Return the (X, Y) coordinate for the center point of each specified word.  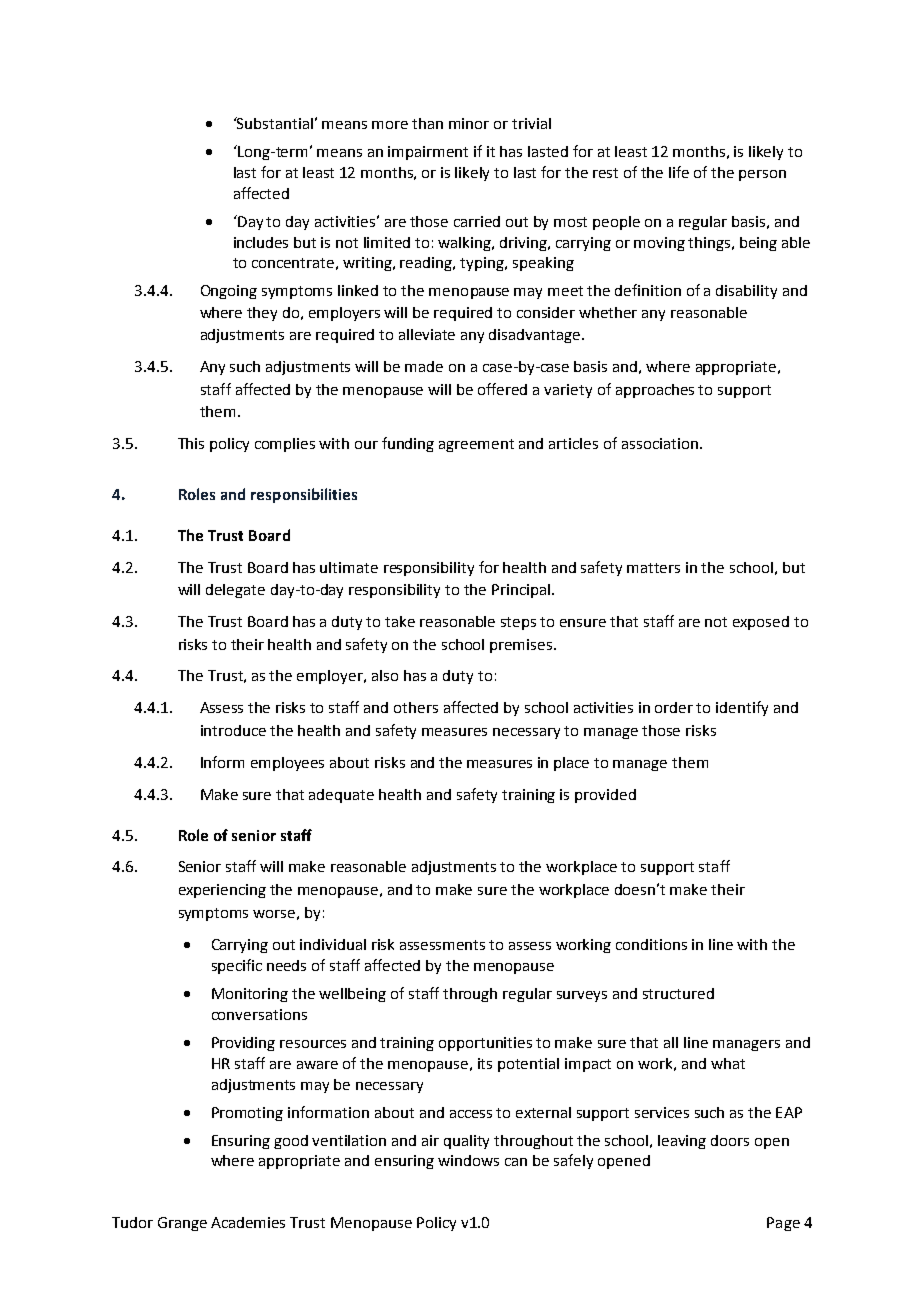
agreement (476, 445)
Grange (182, 1224)
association (660, 443)
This (191, 443)
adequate (341, 796)
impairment (428, 153)
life (679, 172)
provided (605, 796)
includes (261, 242)
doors (730, 1140)
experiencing (222, 891)
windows (468, 1160)
